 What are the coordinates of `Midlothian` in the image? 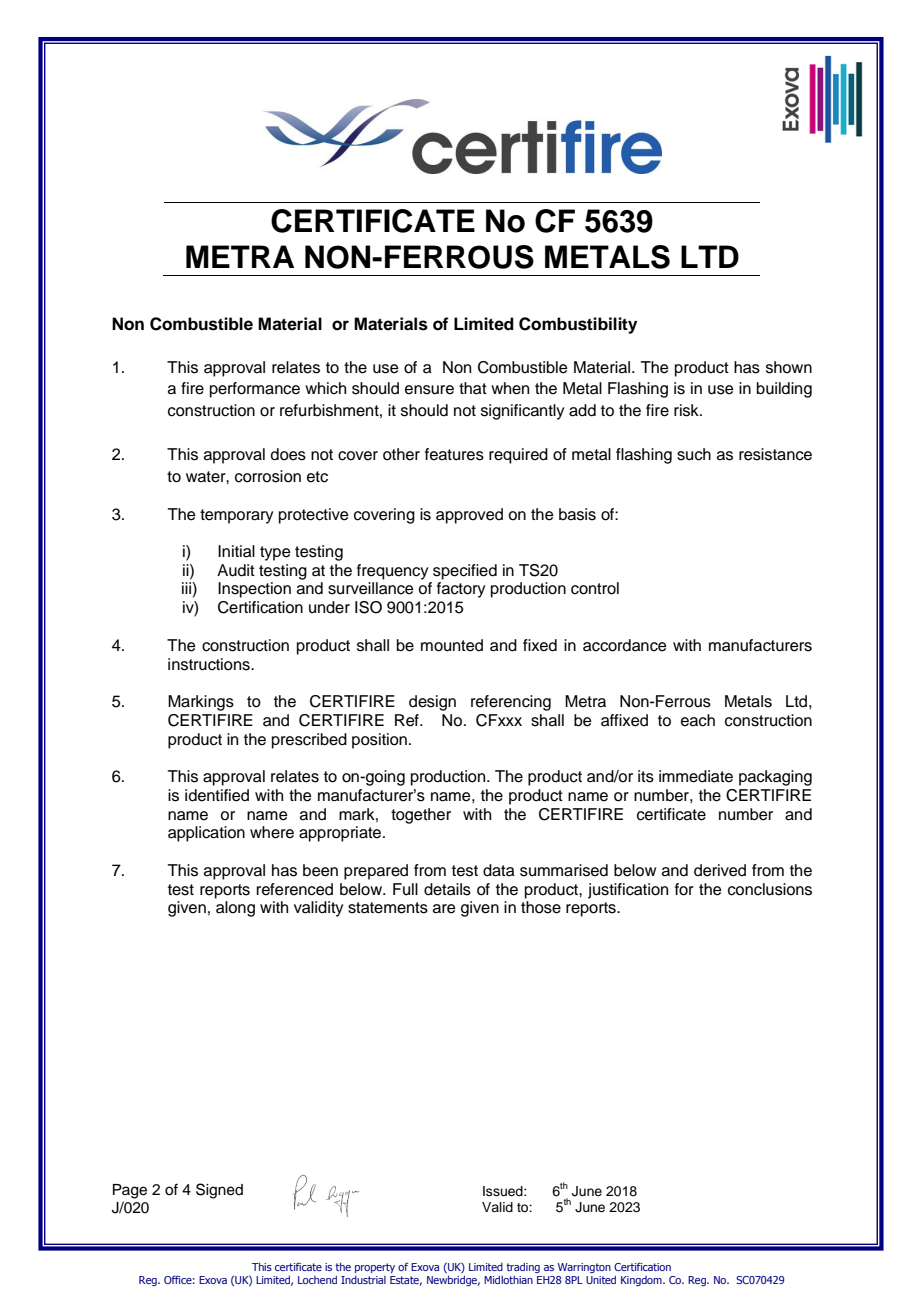 It's located at (508, 1279).
